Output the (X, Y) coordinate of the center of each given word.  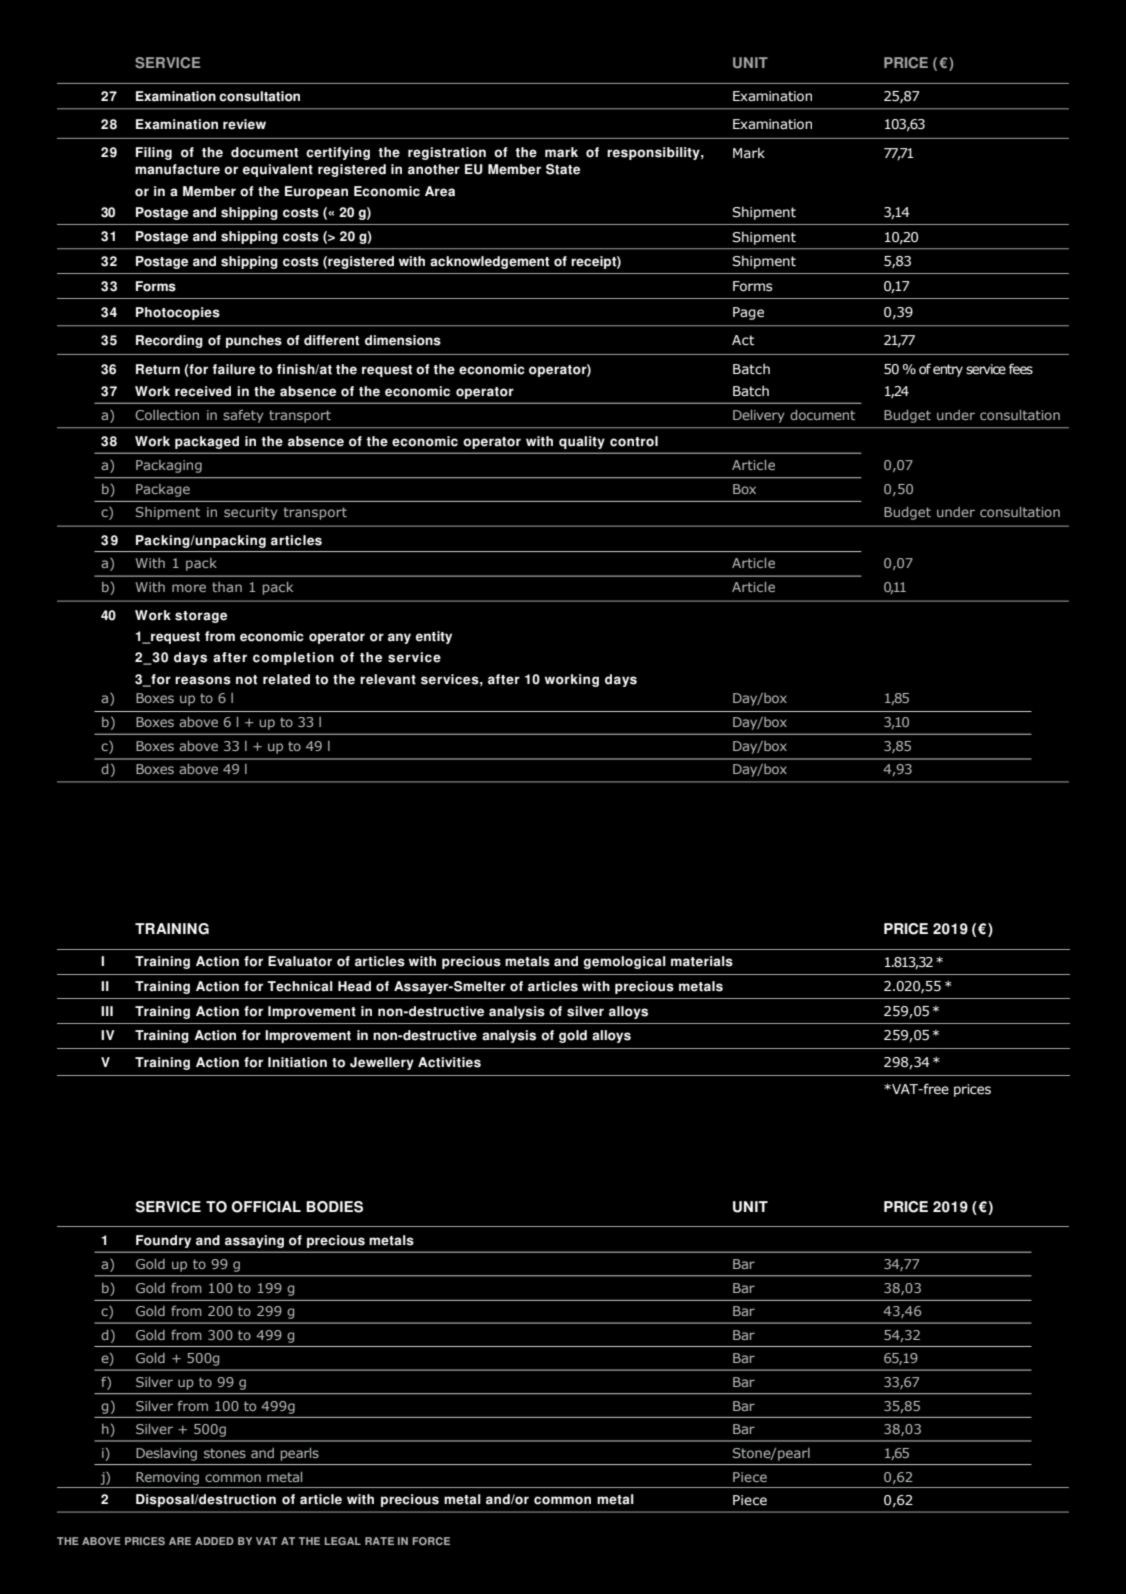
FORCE (431, 1541)
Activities (449, 1062)
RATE (379, 1541)
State (563, 169)
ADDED (214, 1541)
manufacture (177, 169)
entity (434, 637)
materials (702, 961)
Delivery (759, 416)
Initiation (297, 1062)
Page (748, 313)
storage (201, 617)
